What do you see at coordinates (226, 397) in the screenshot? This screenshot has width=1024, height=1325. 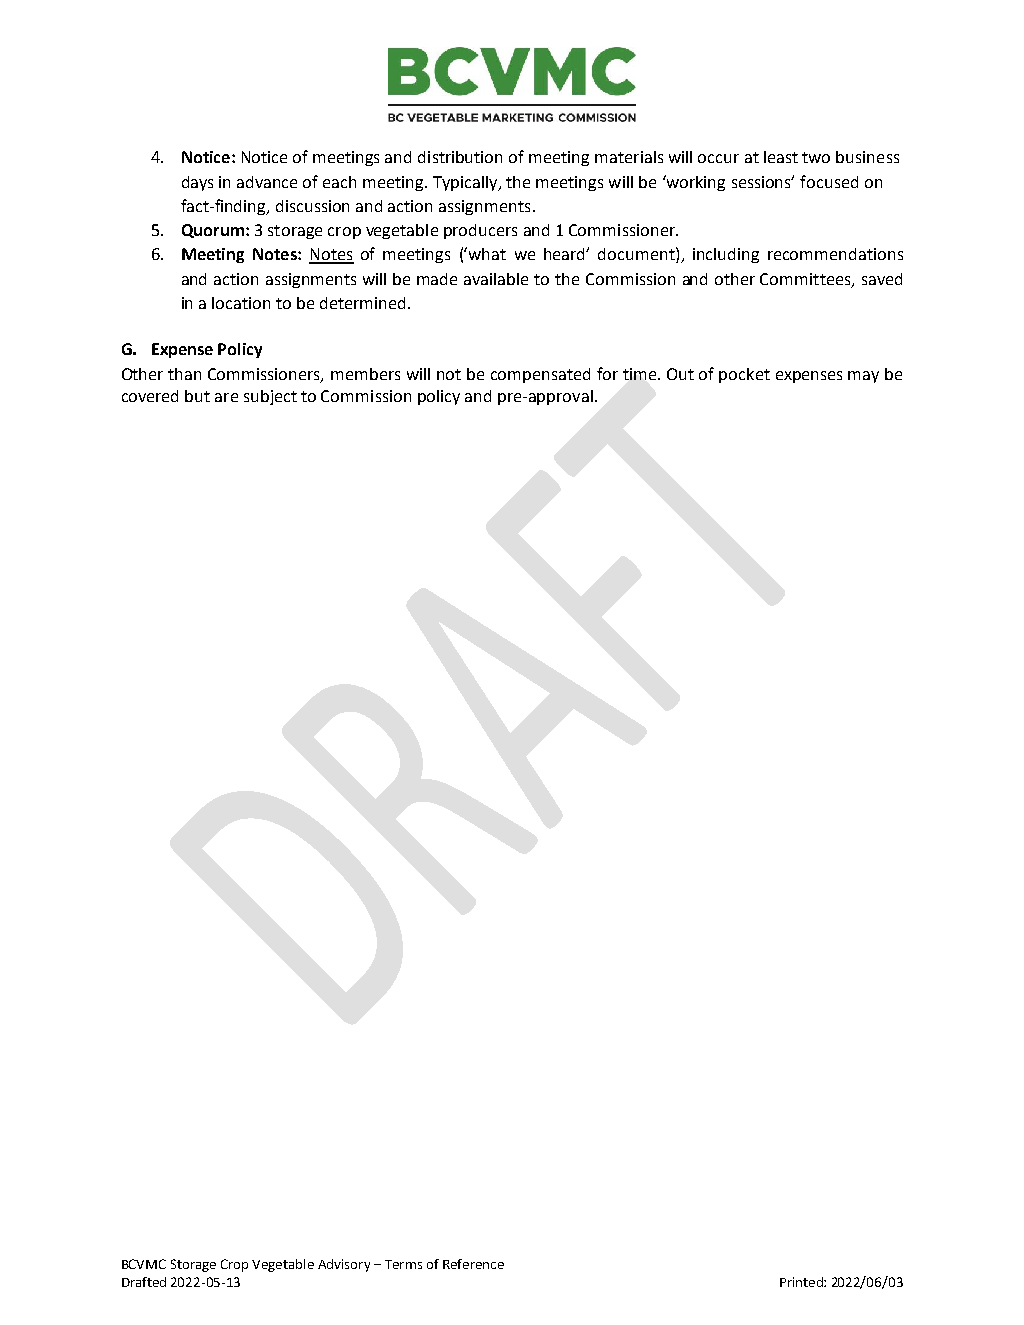 I see `are` at bounding box center [226, 397].
